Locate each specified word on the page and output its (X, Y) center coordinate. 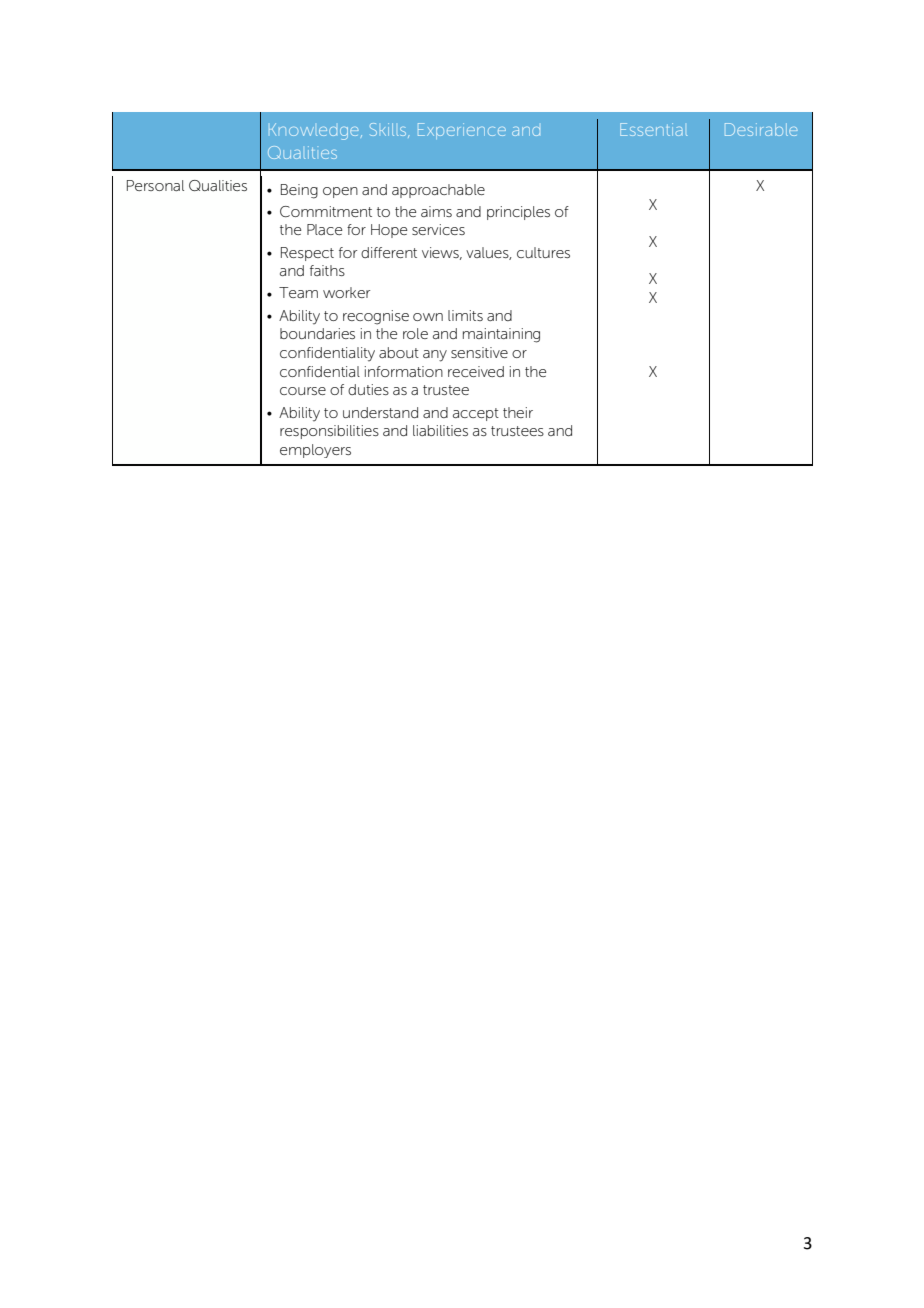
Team (298, 292)
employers (315, 451)
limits (465, 315)
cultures (543, 252)
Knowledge (314, 131)
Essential (653, 129)
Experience (462, 131)
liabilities (440, 430)
